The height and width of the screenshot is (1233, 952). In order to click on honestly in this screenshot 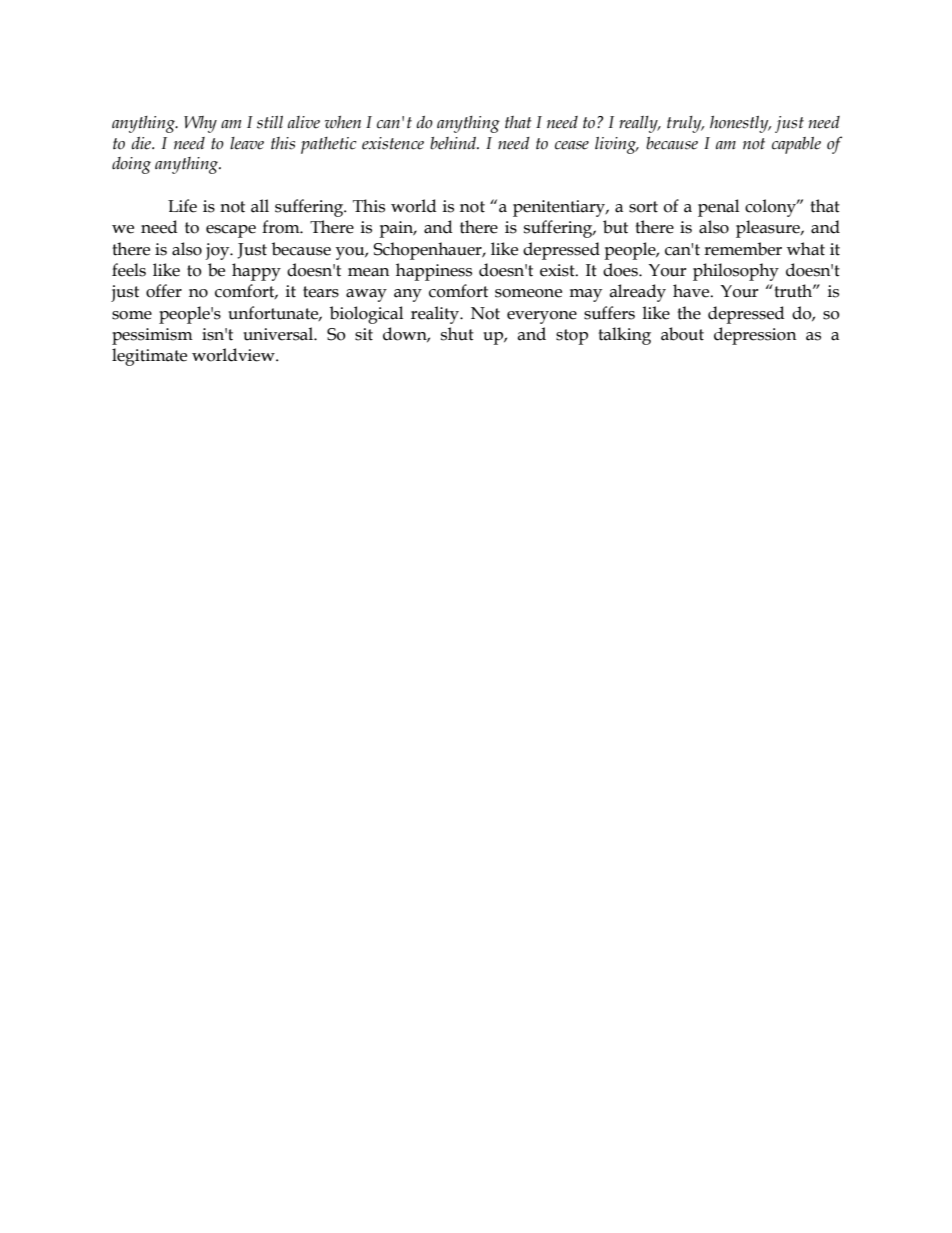, I will do `click(740, 124)`.
